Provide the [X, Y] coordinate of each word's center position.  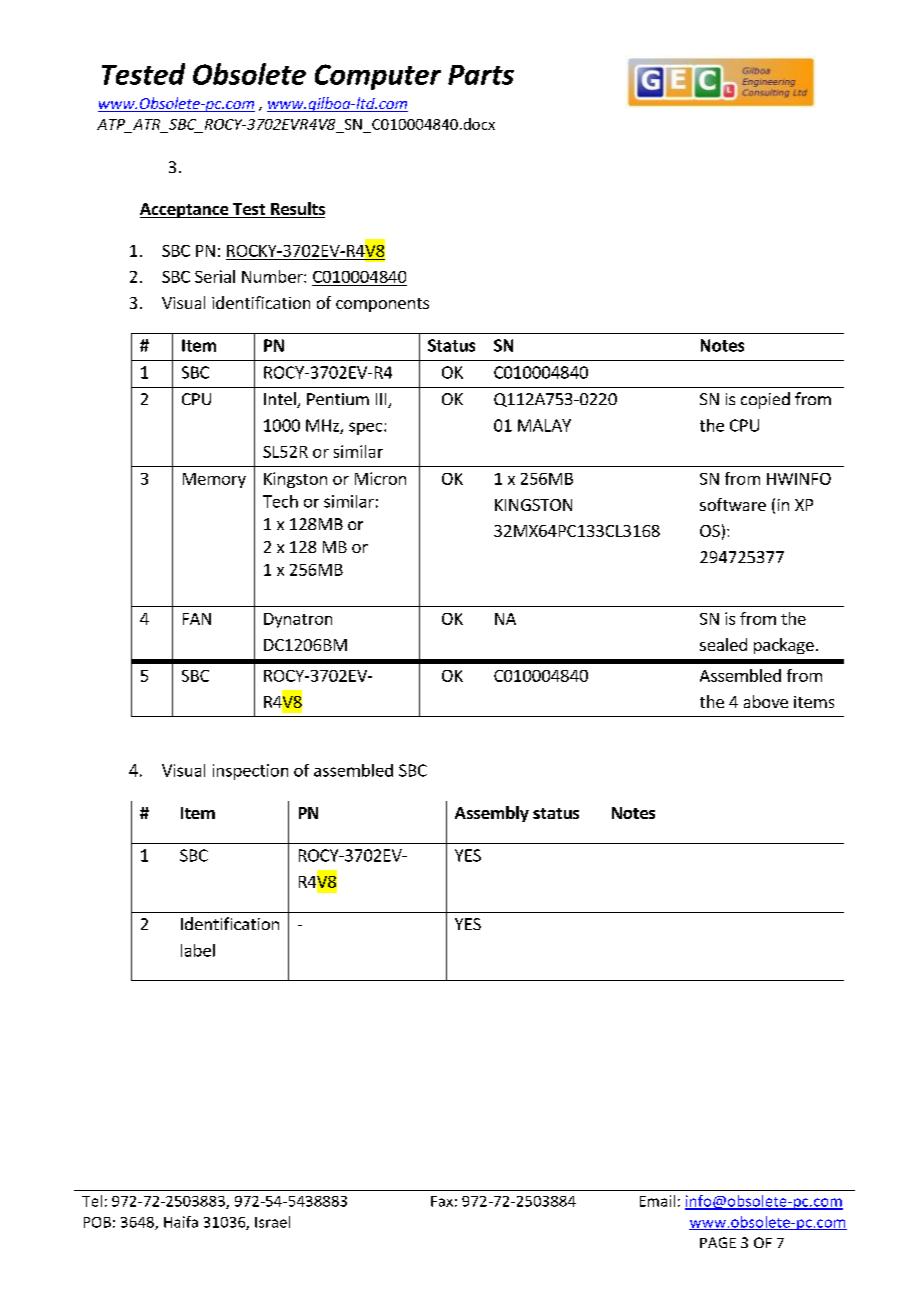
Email [657, 1201]
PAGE [718, 1242]
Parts [481, 75]
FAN [197, 619]
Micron [380, 478]
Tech [280, 501]
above [766, 701]
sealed [723, 644]
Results [297, 210]
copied [765, 400]
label [198, 950]
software [733, 504]
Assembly [492, 814]
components [382, 305]
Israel [272, 1222]
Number [273, 276]
